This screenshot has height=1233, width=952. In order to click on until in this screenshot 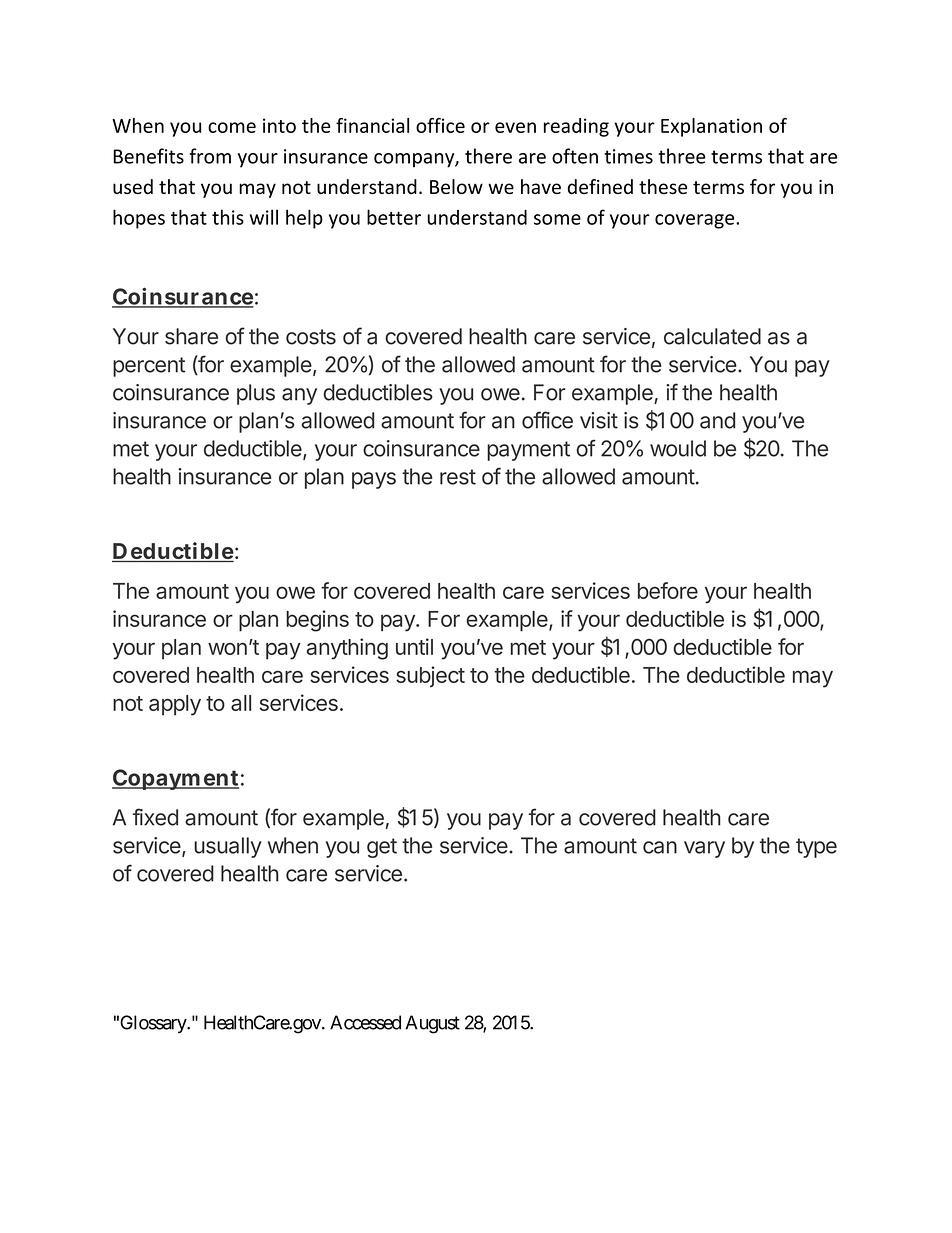, I will do `click(414, 646)`.
